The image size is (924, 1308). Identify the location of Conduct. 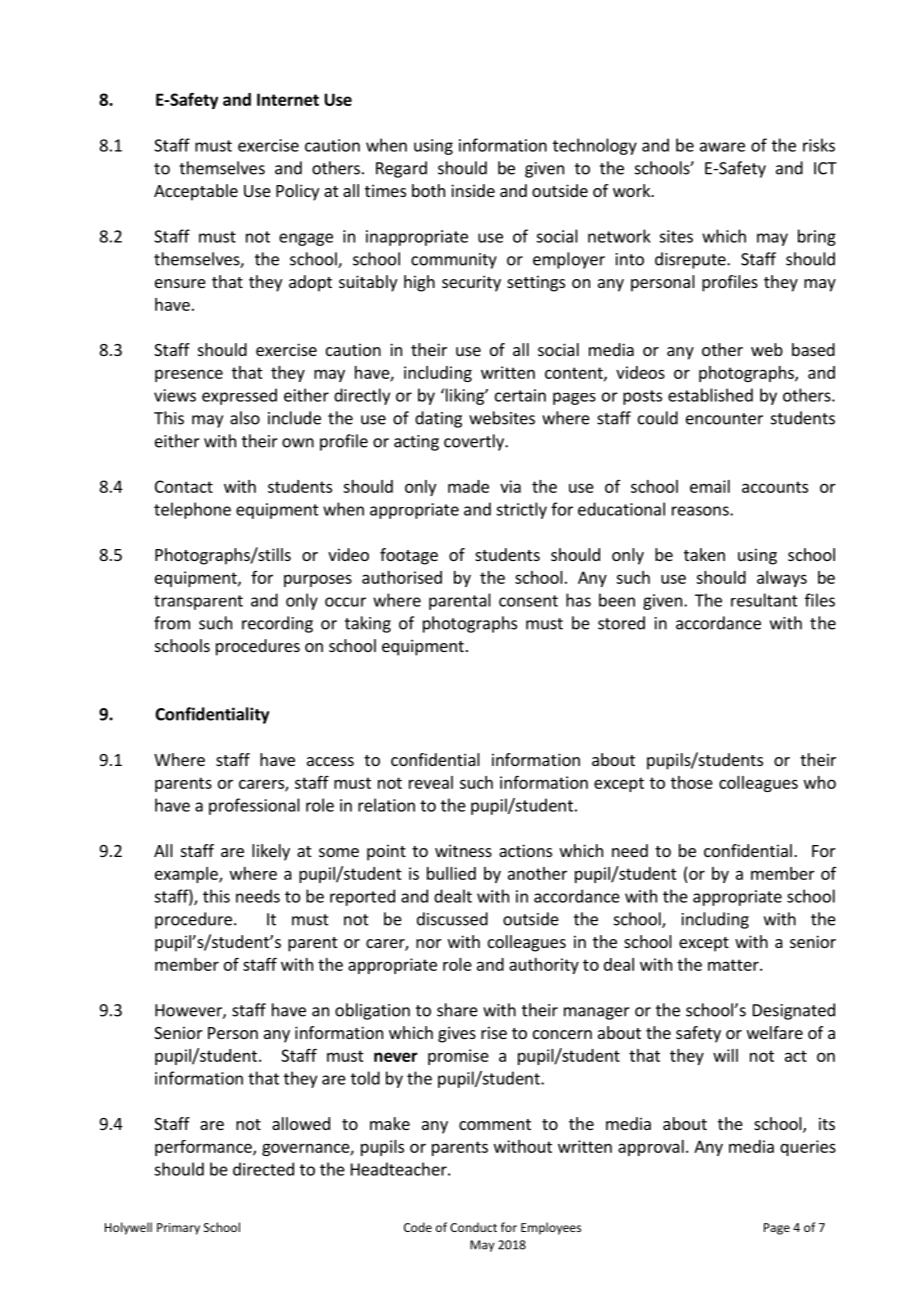
(473, 1227).
